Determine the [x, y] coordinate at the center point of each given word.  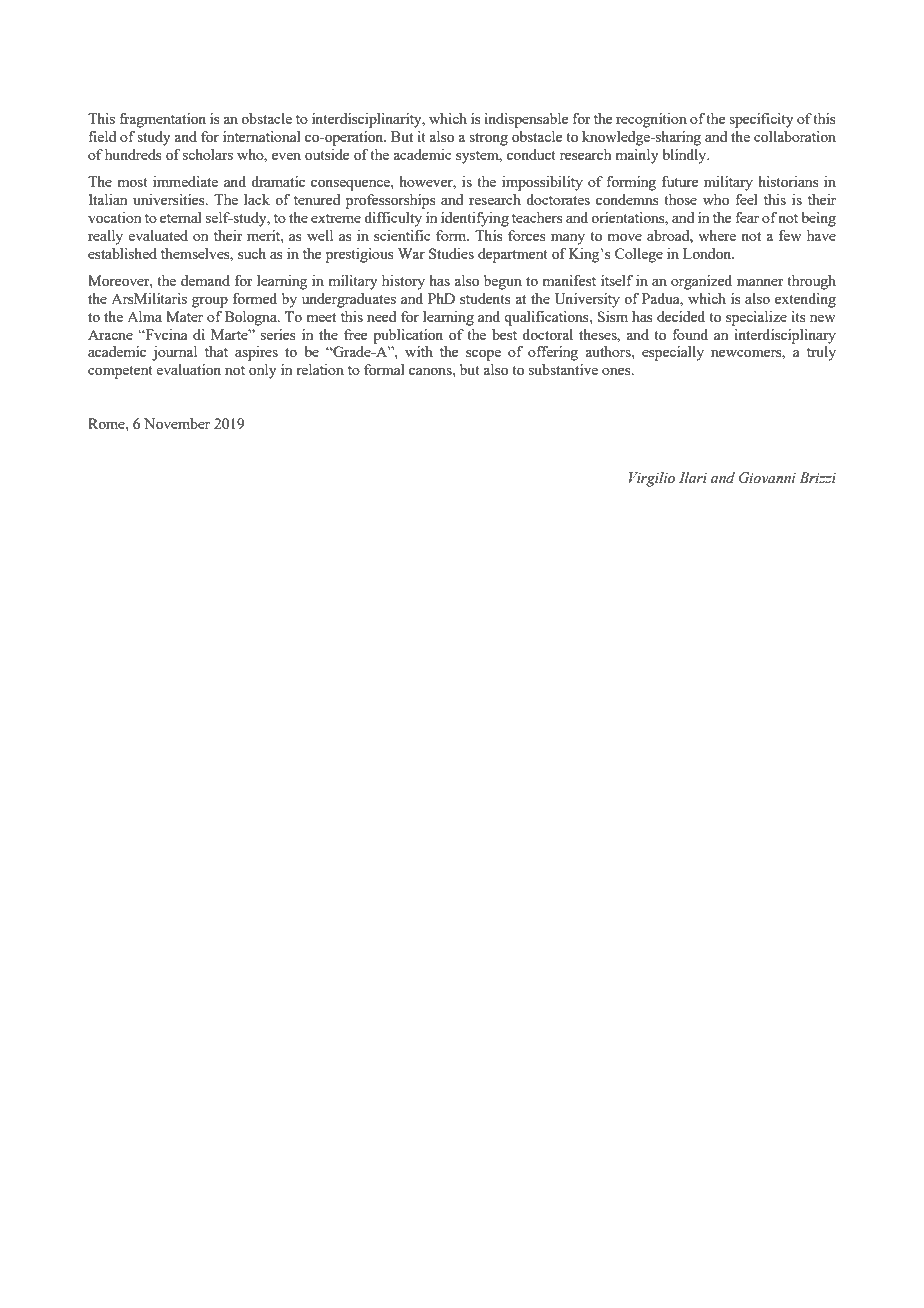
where [717, 235]
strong [488, 139]
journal [174, 353]
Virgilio [652, 479]
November [177, 423]
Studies [451, 253]
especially [673, 353]
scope [483, 355]
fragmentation [162, 120]
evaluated [158, 235]
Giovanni [767, 478]
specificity [761, 120]
